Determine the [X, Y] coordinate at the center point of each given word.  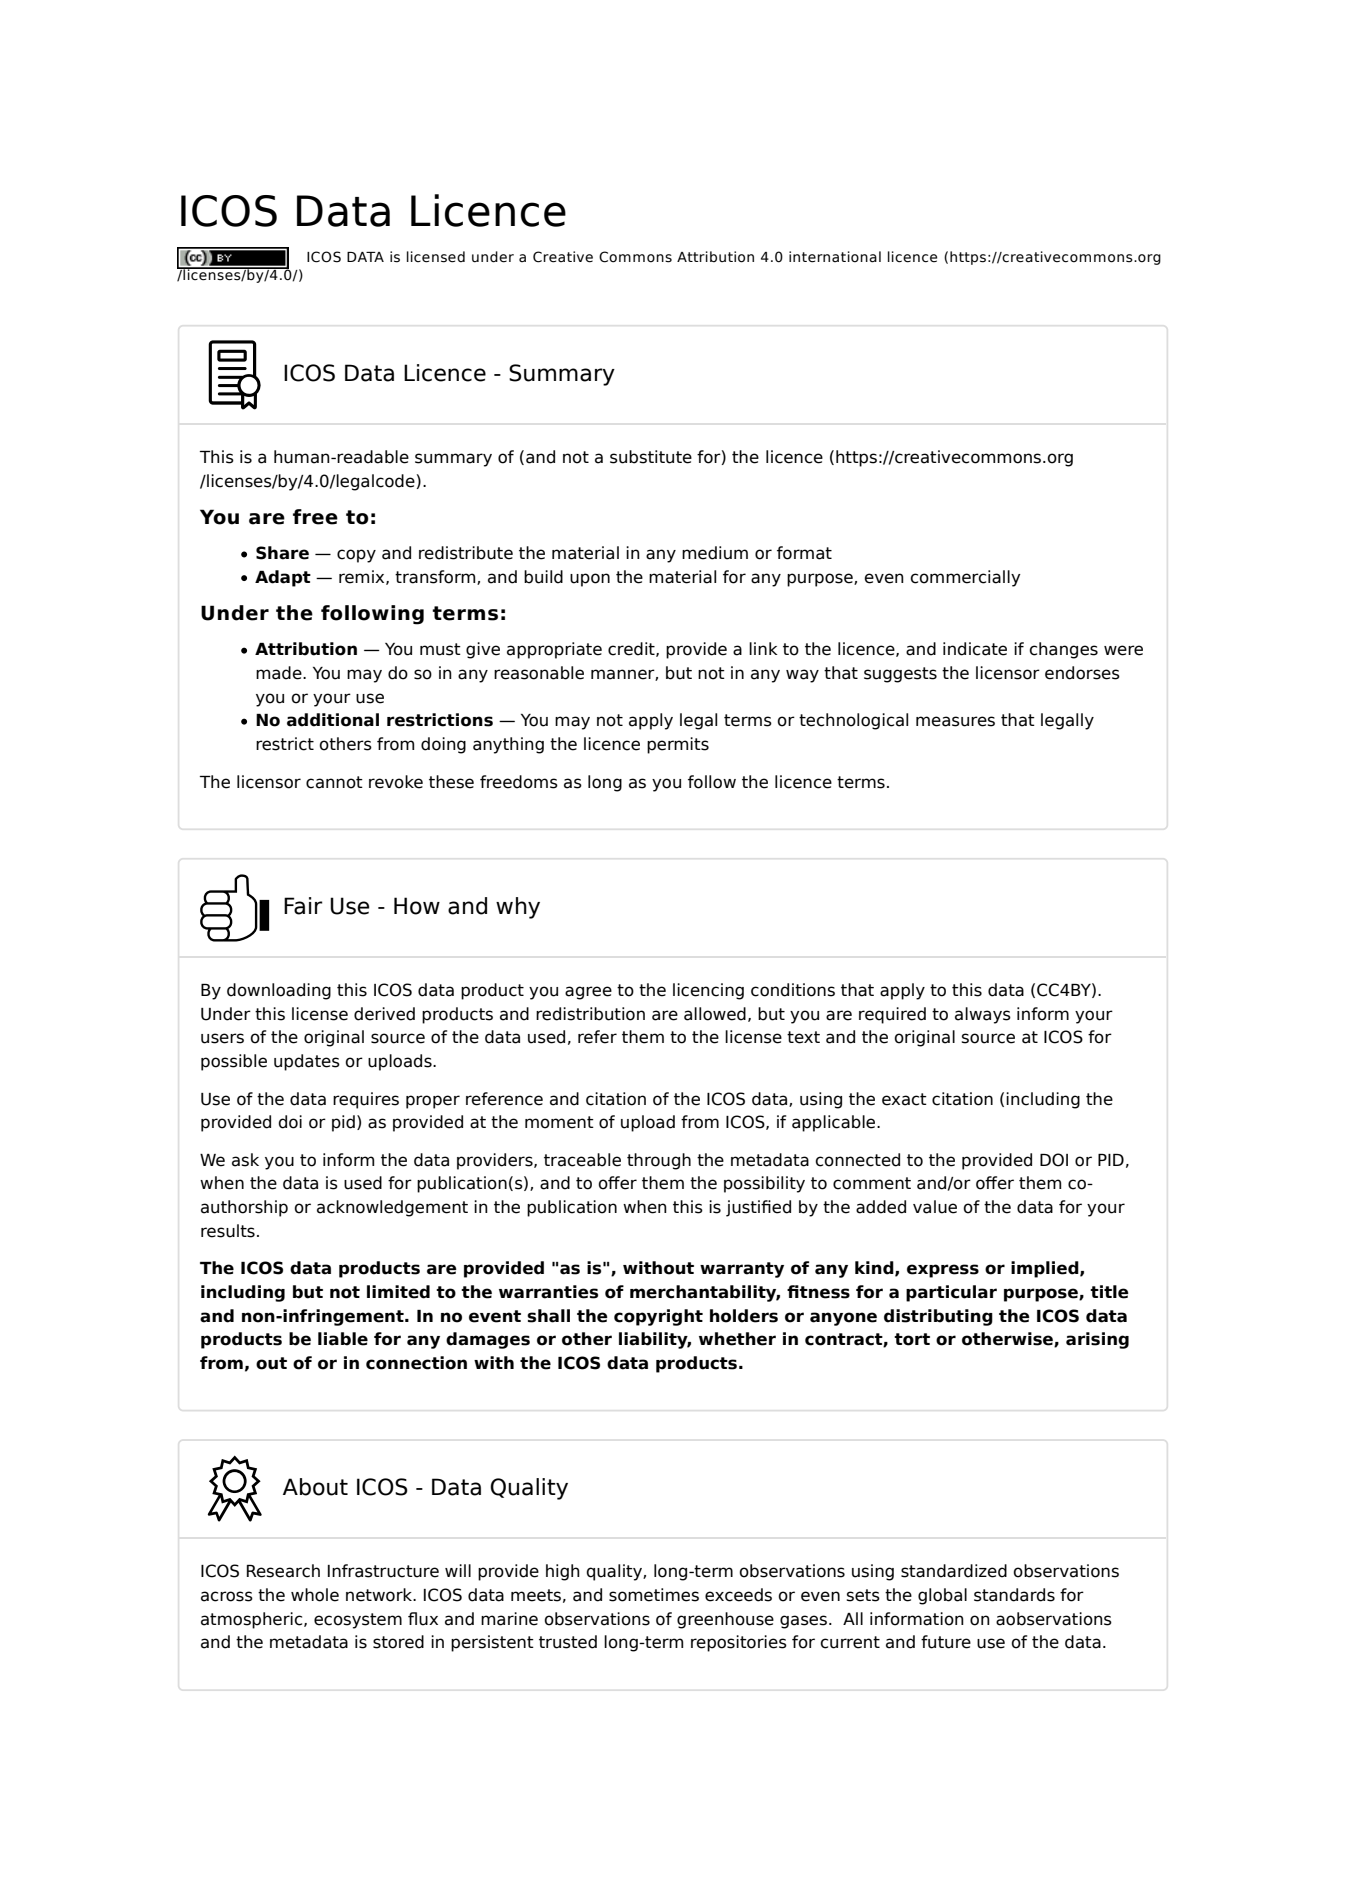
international [835, 257]
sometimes [654, 1595]
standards [1014, 1595]
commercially [965, 578]
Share [282, 553]
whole [315, 1595]
